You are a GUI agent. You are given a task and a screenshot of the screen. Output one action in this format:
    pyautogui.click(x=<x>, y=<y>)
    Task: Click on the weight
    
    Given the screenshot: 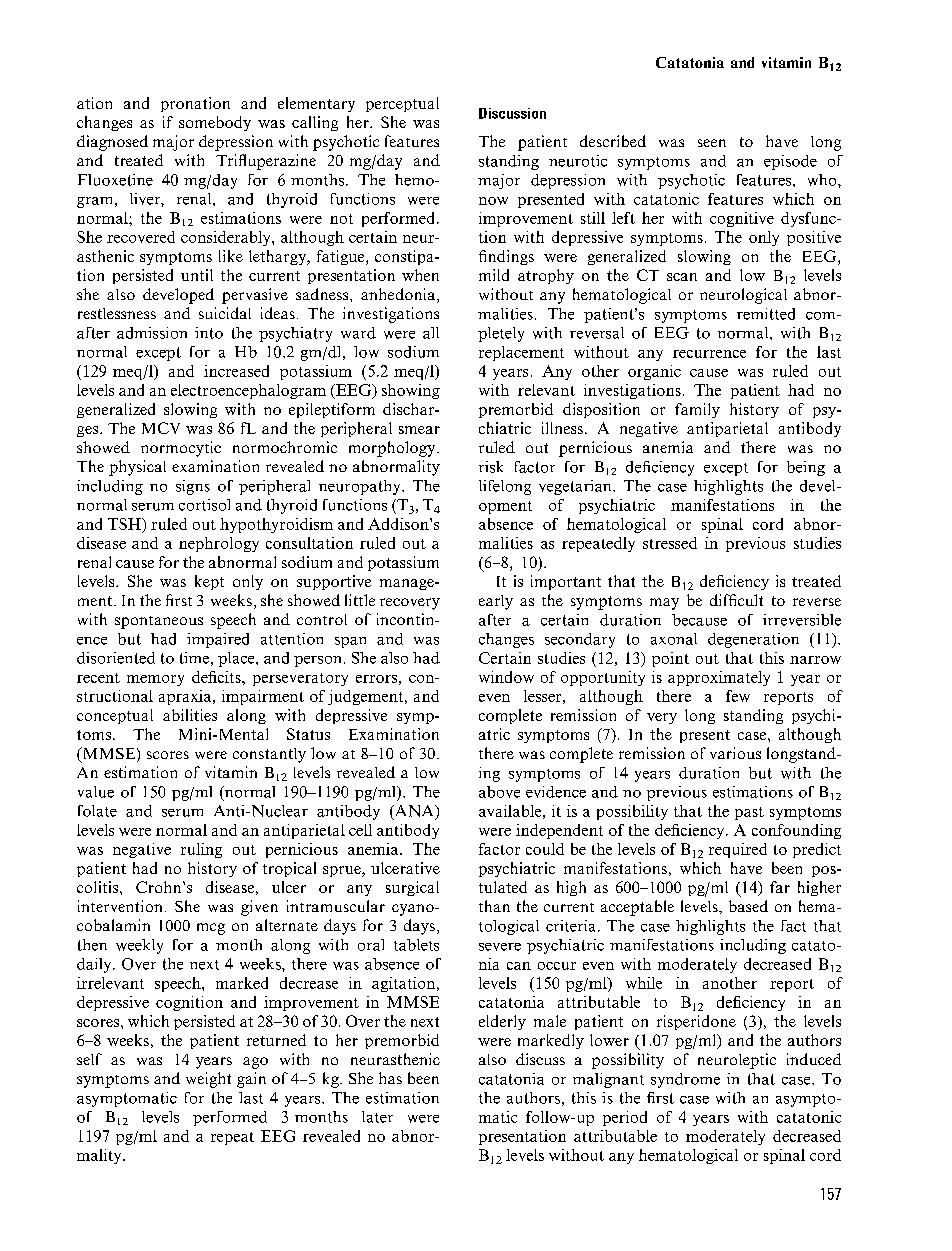 What is the action you would take?
    pyautogui.click(x=208, y=1080)
